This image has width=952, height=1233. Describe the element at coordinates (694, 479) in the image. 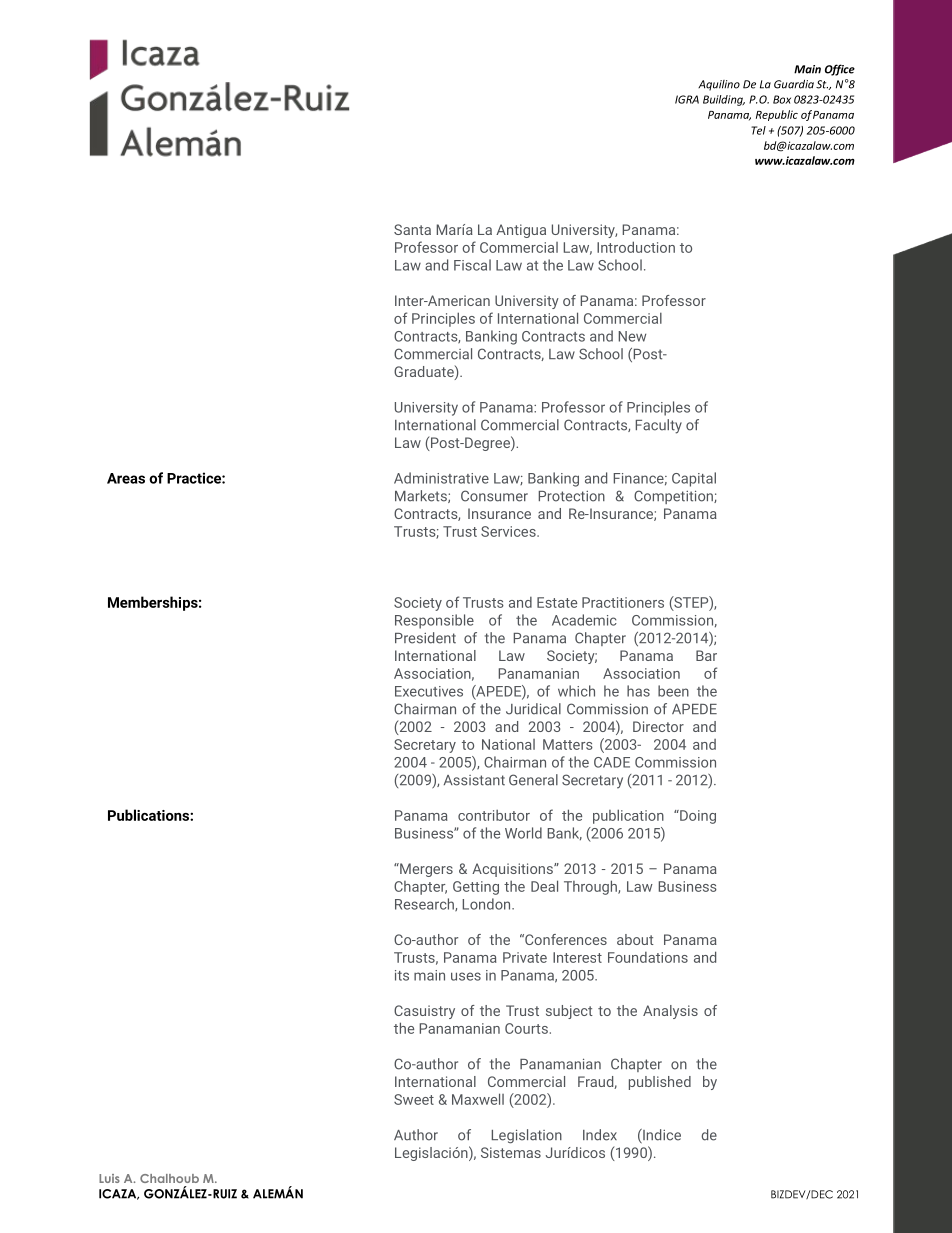

I see `Capital` at that location.
